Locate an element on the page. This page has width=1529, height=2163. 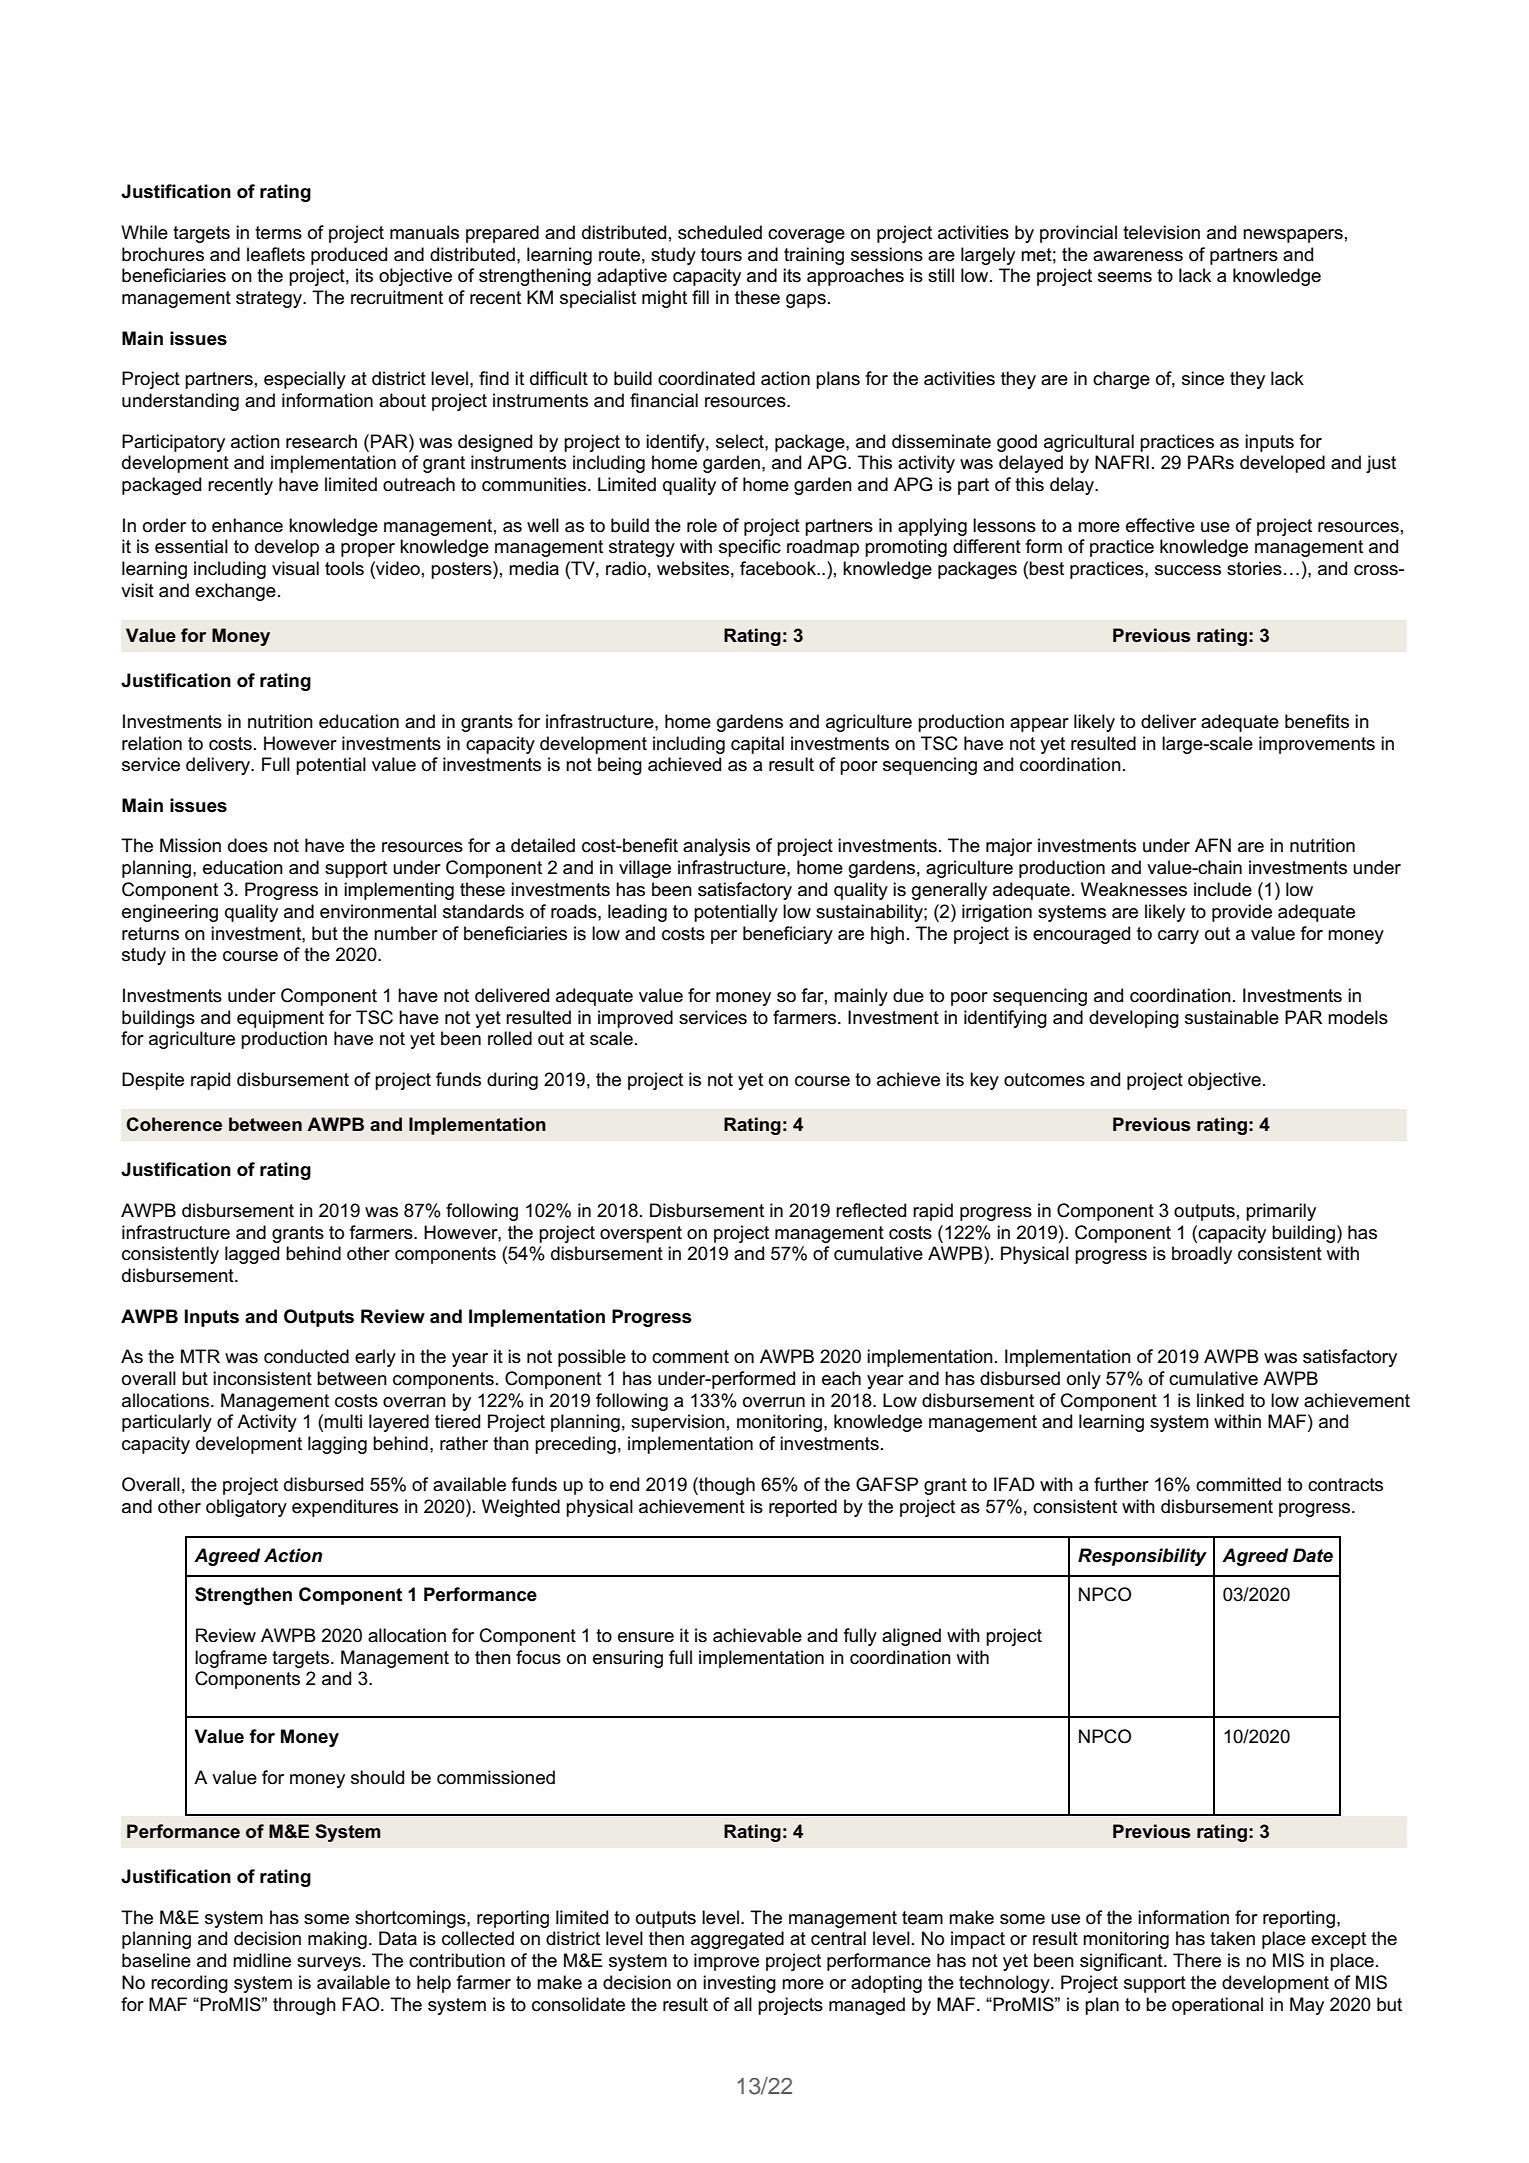
reflected is located at coordinates (871, 1210).
